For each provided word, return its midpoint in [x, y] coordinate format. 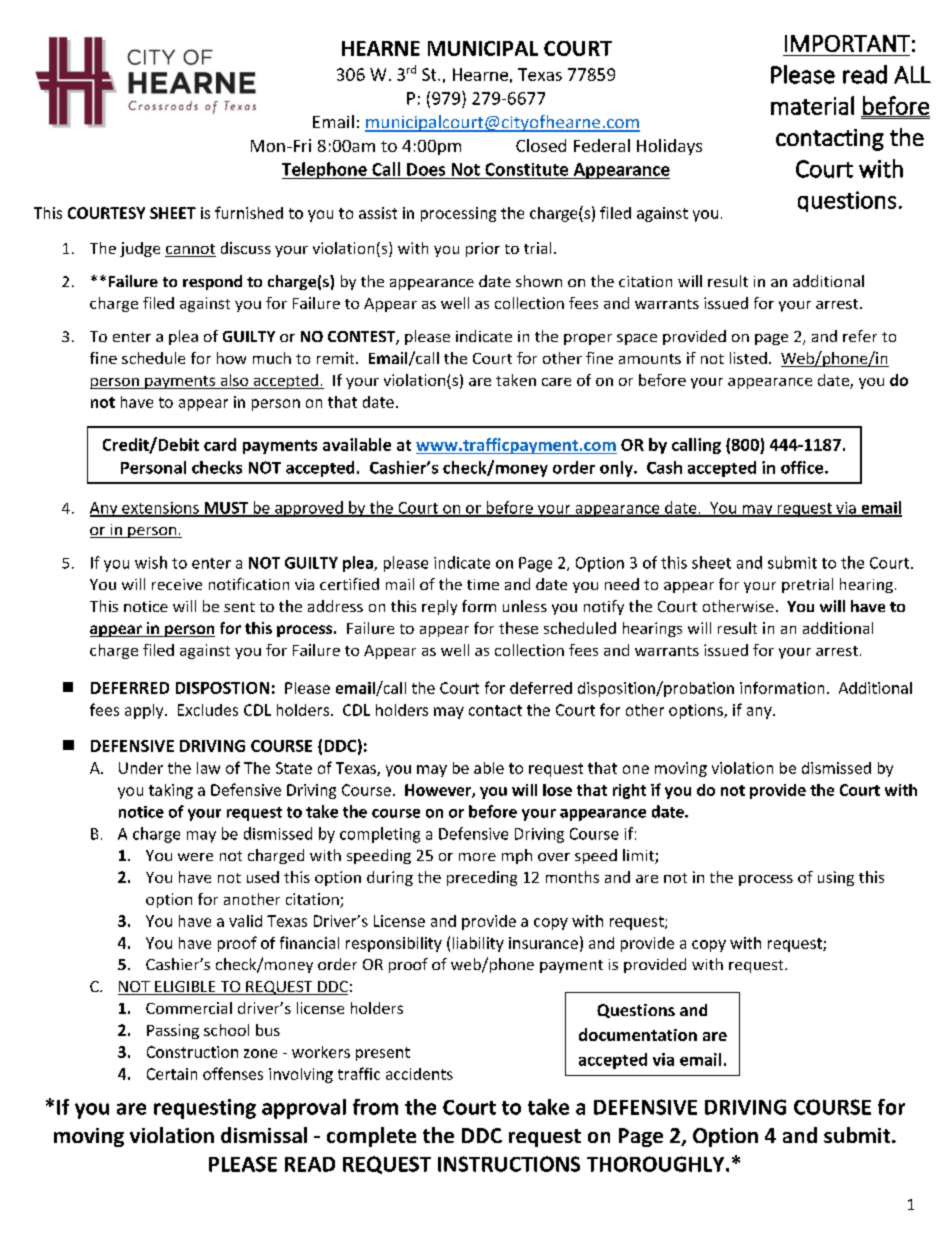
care [556, 382]
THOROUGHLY [657, 1164]
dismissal [264, 1135]
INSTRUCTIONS [509, 1164]
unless [525, 606]
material [812, 105]
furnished [249, 212]
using [836, 878]
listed [748, 358]
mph [517, 856]
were [195, 857]
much [272, 358]
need [622, 584]
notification [249, 584]
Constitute [526, 169]
